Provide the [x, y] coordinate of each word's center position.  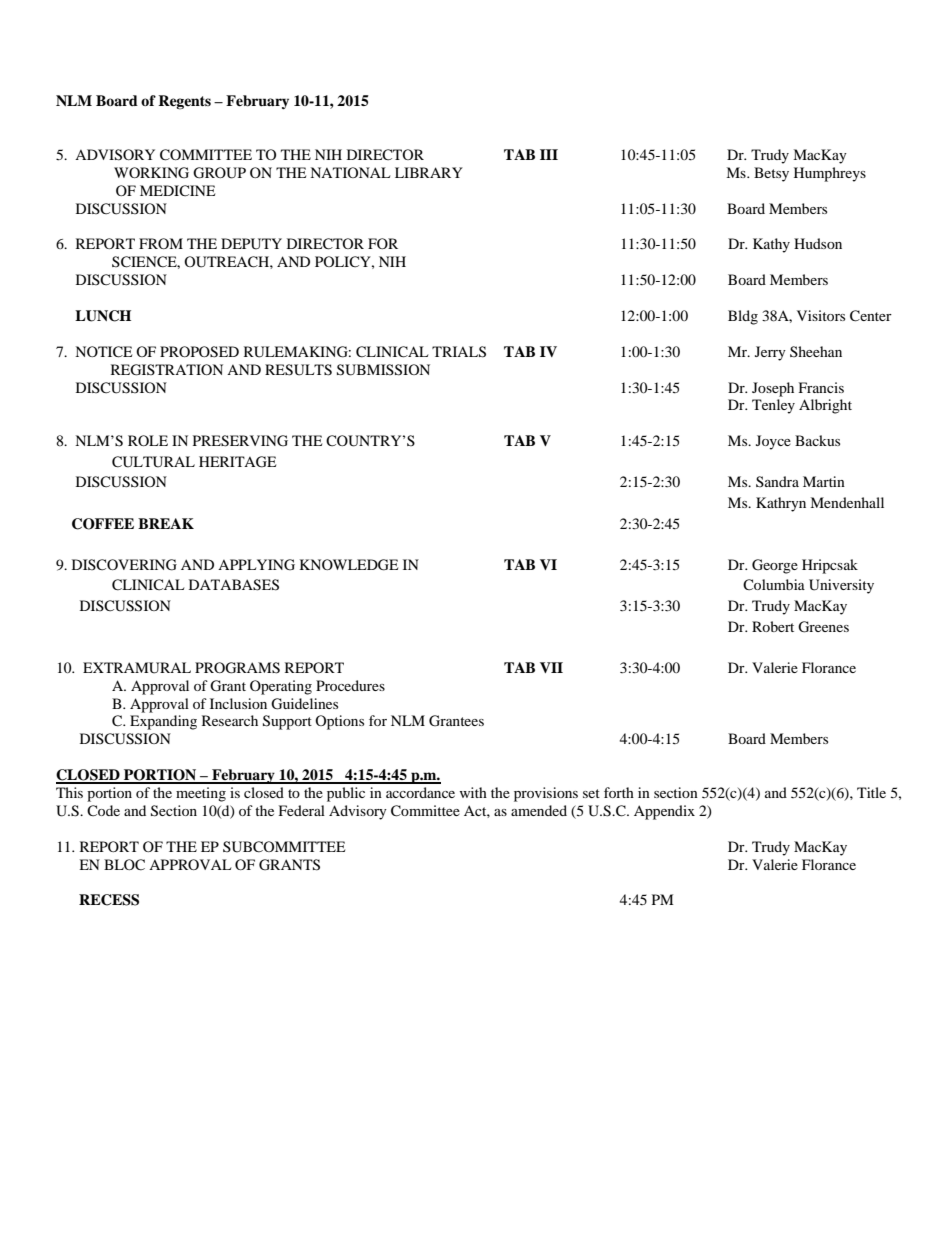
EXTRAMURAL [137, 668]
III [549, 154]
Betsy [771, 174]
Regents [184, 102]
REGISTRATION [167, 370]
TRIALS [459, 352]
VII [551, 667]
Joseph [773, 389]
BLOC [124, 865]
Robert [773, 626]
